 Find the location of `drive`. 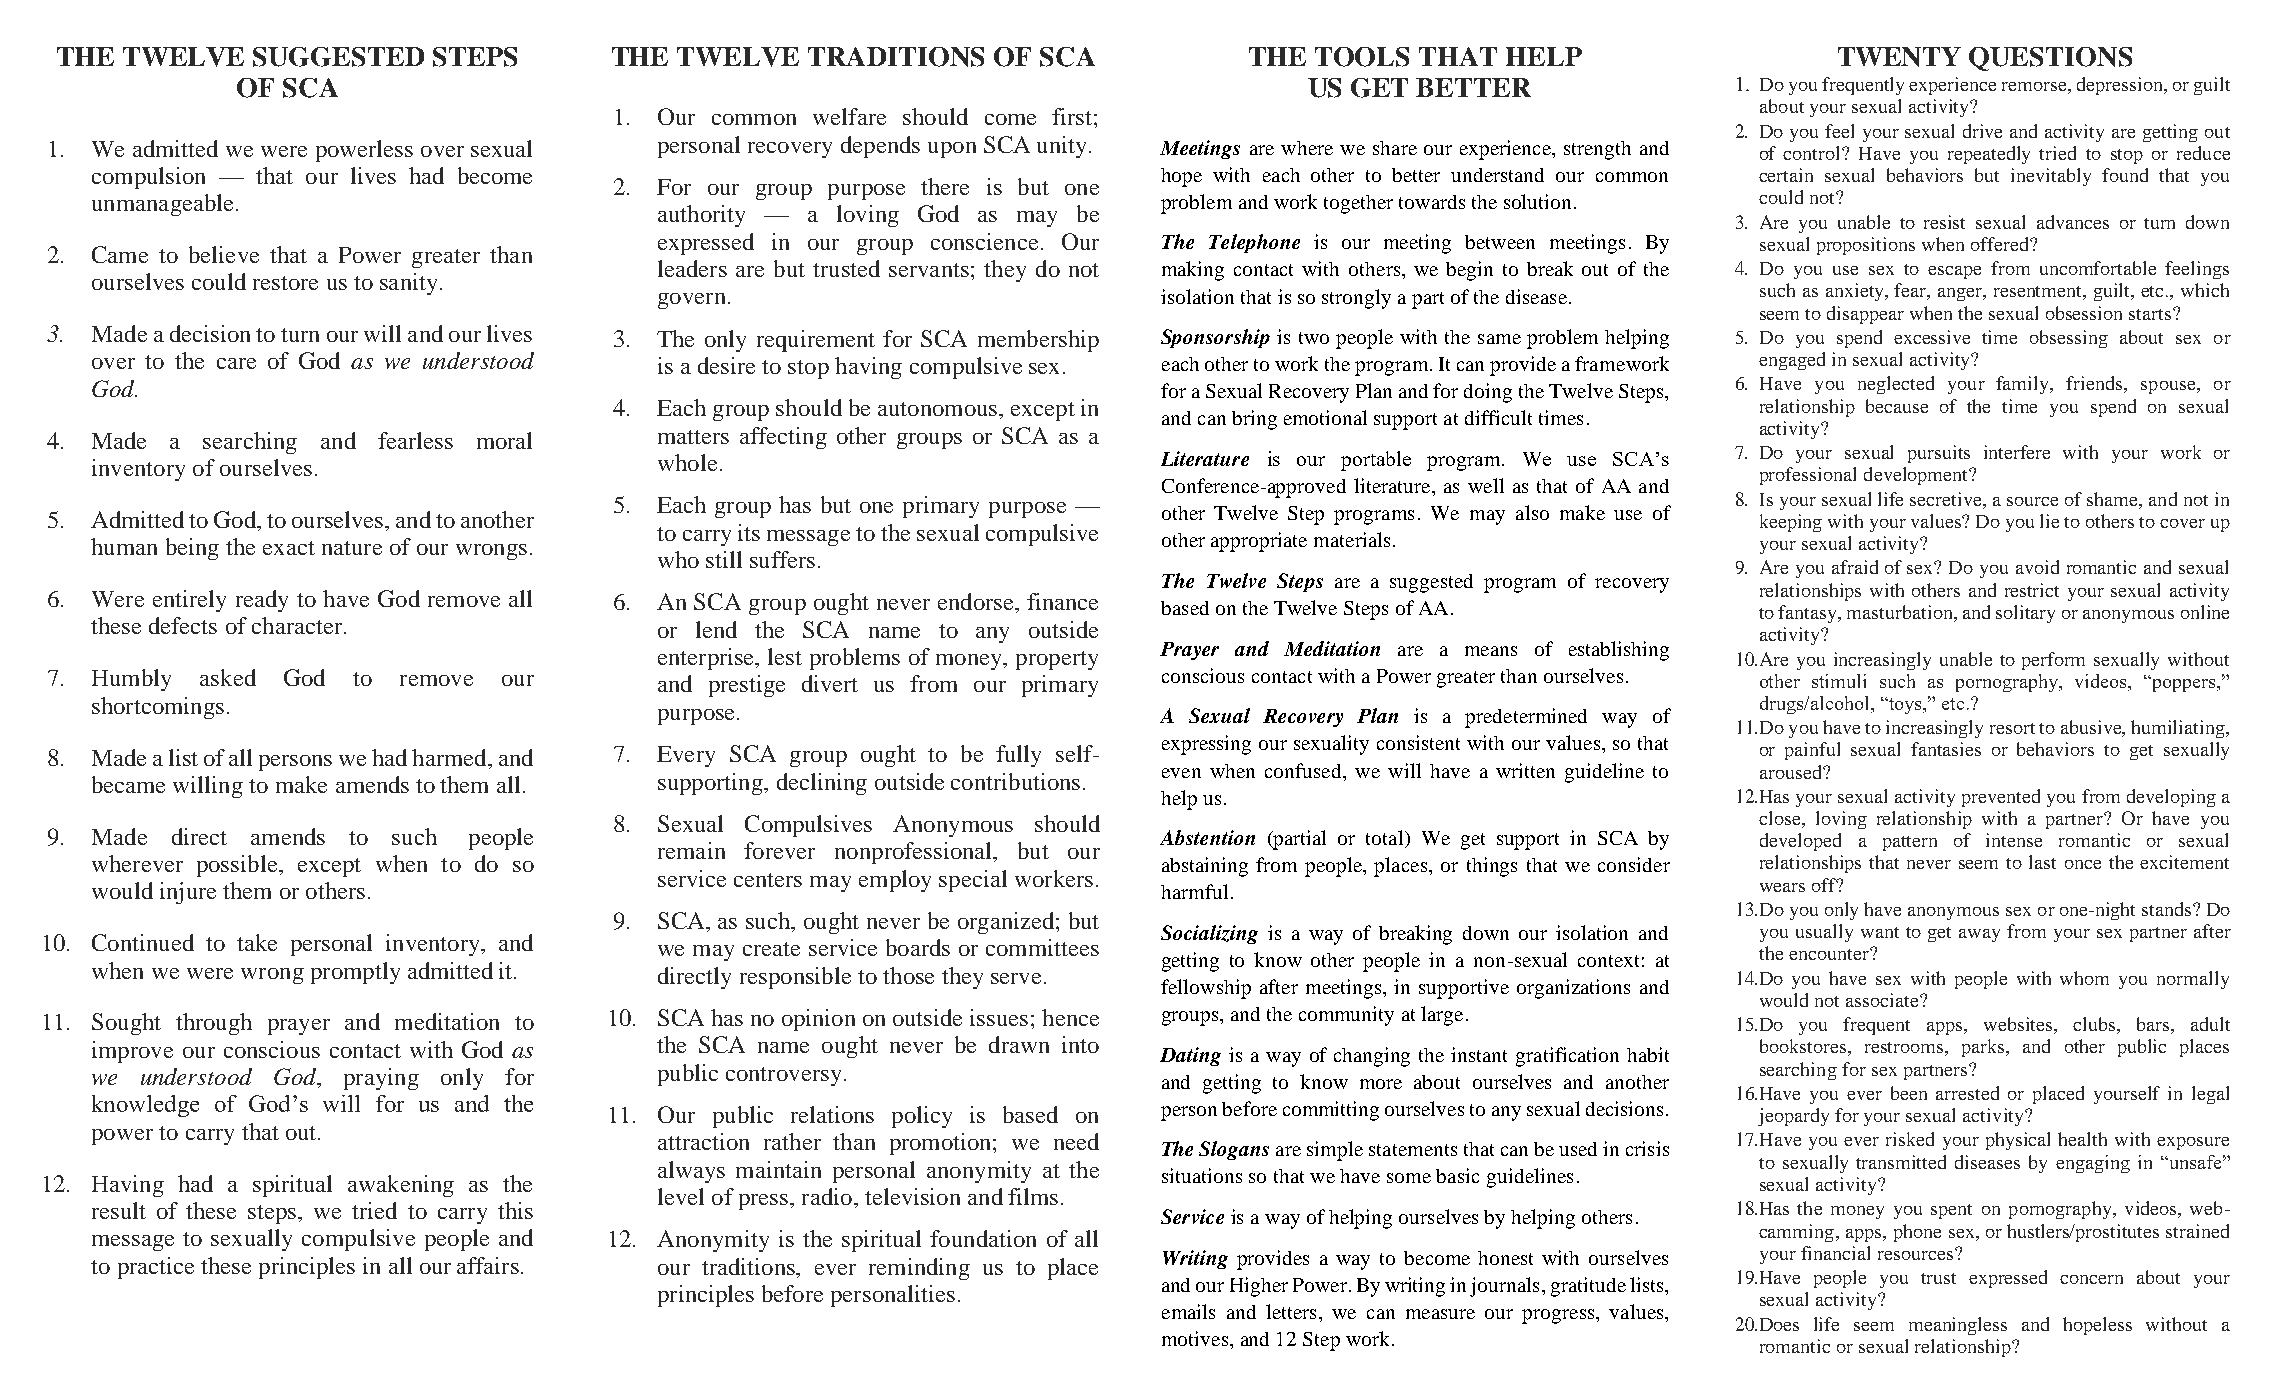

drive is located at coordinates (1982, 131).
